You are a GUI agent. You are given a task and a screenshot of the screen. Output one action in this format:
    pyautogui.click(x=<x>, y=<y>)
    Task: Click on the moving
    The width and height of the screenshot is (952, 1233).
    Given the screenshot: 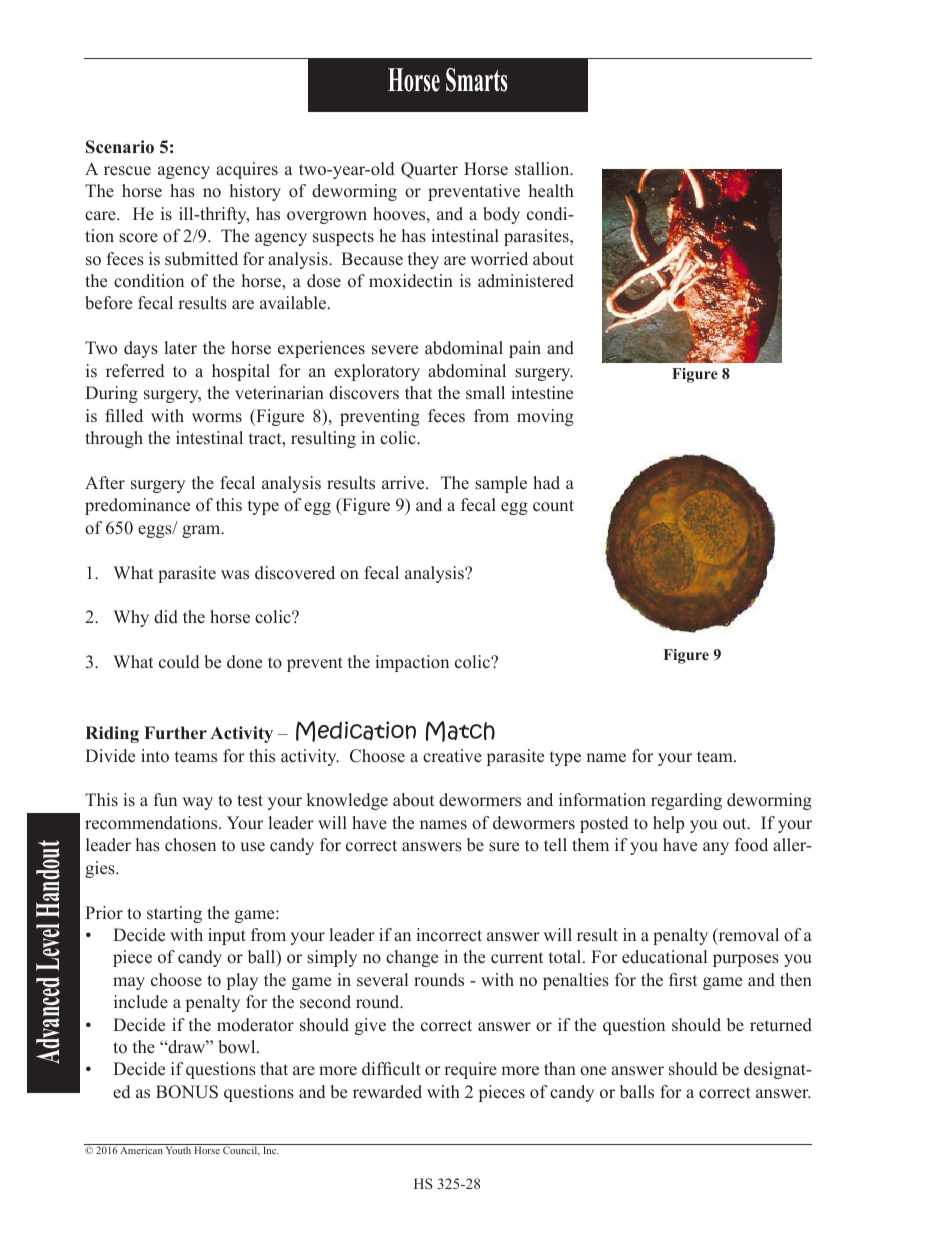 What is the action you would take?
    pyautogui.click(x=545, y=417)
